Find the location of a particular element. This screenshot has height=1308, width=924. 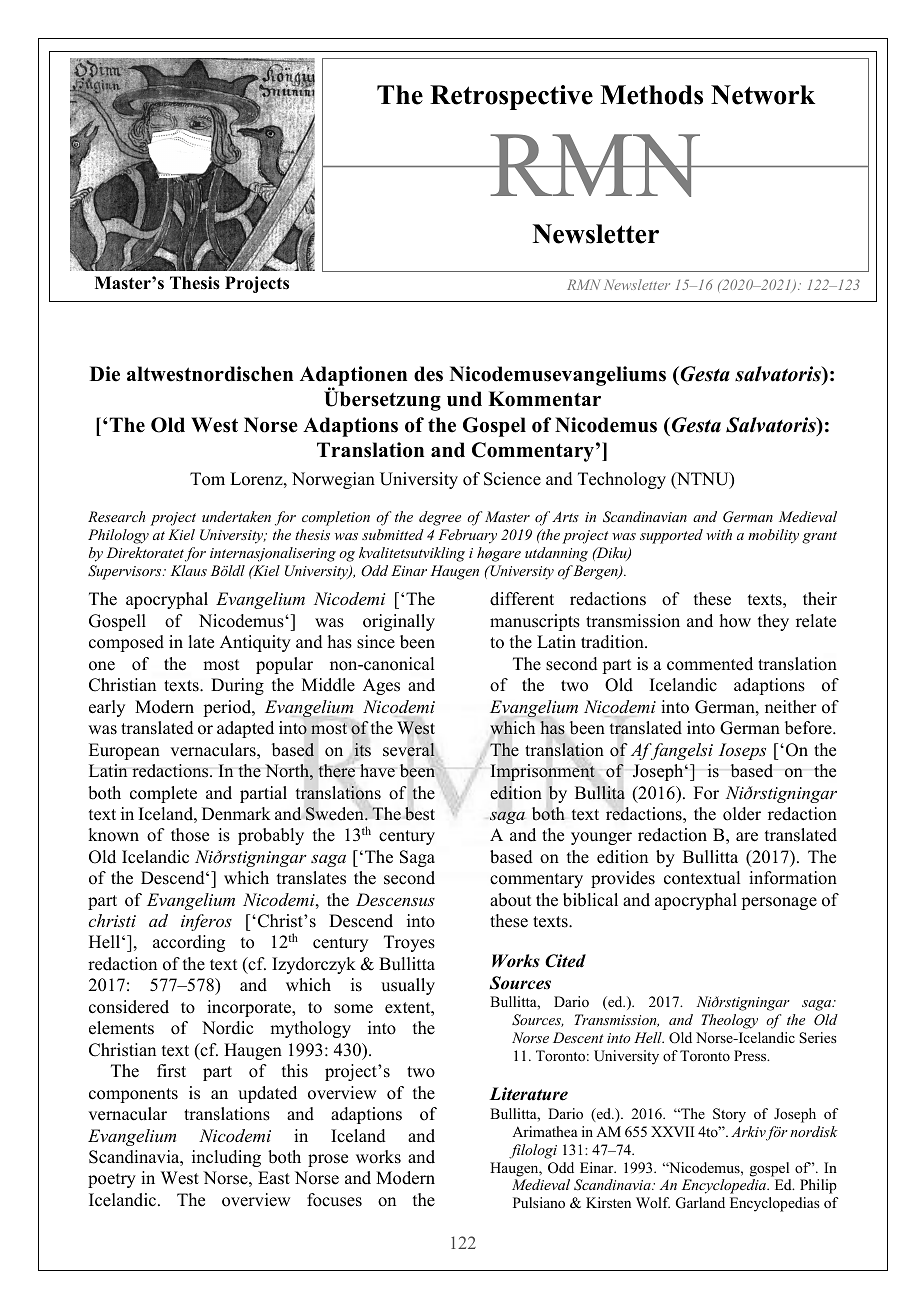

commented is located at coordinates (710, 664).
